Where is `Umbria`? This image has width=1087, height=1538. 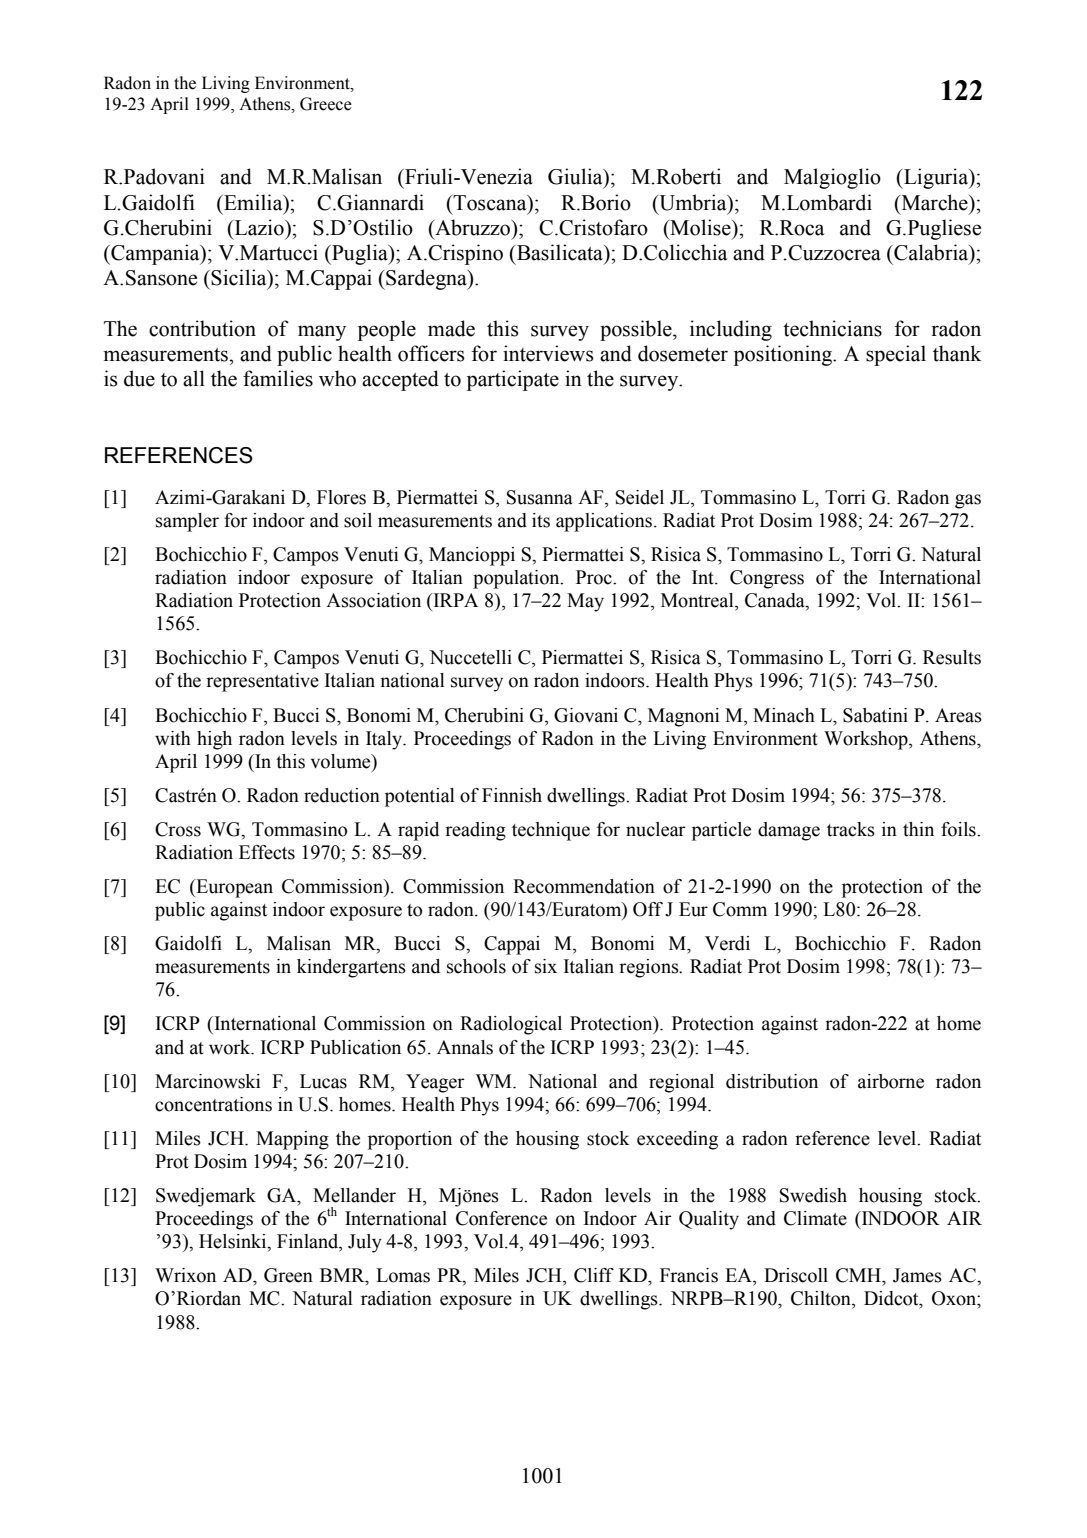 Umbria is located at coordinates (693, 202).
